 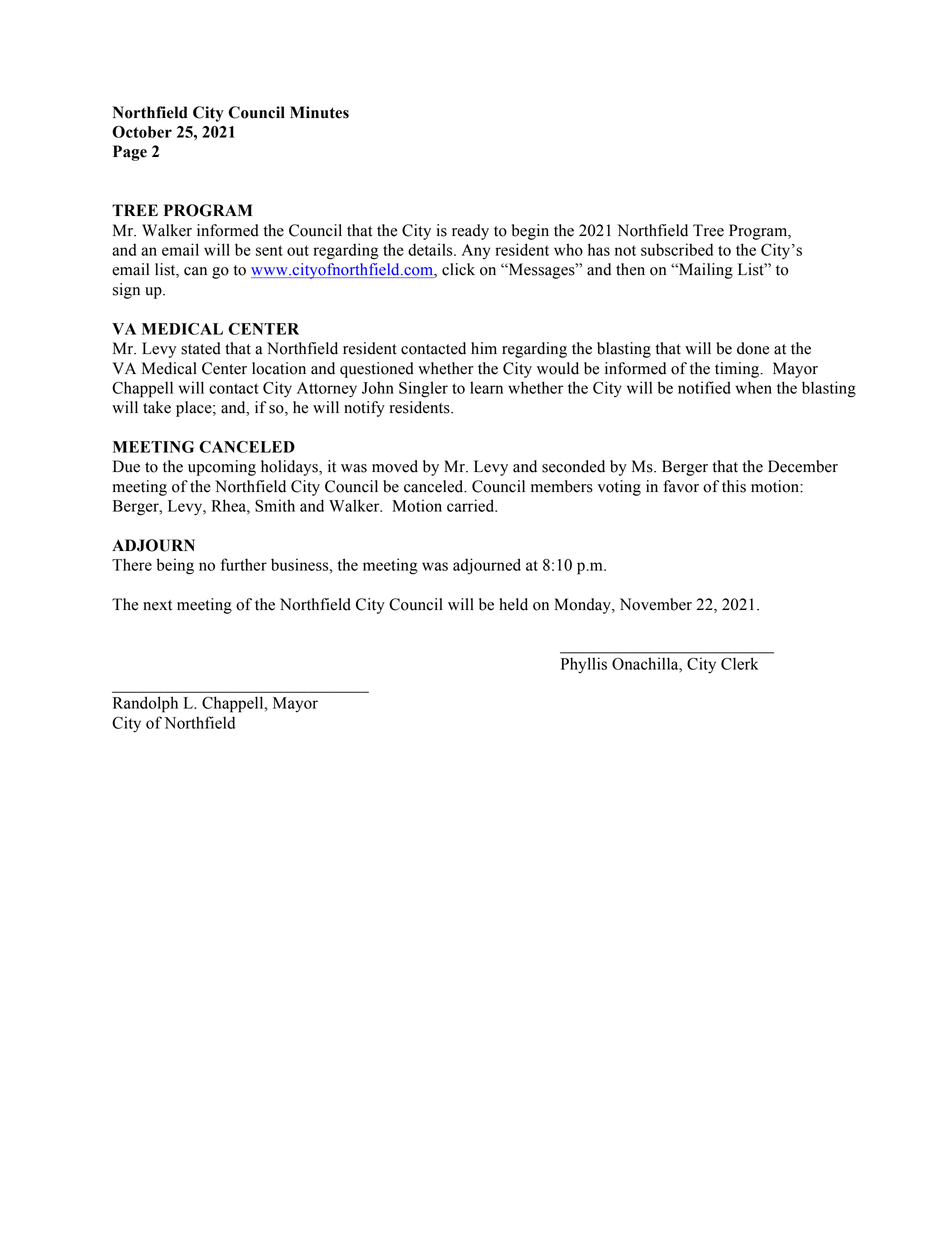 What do you see at coordinates (142, 131) in the screenshot?
I see `October` at bounding box center [142, 131].
